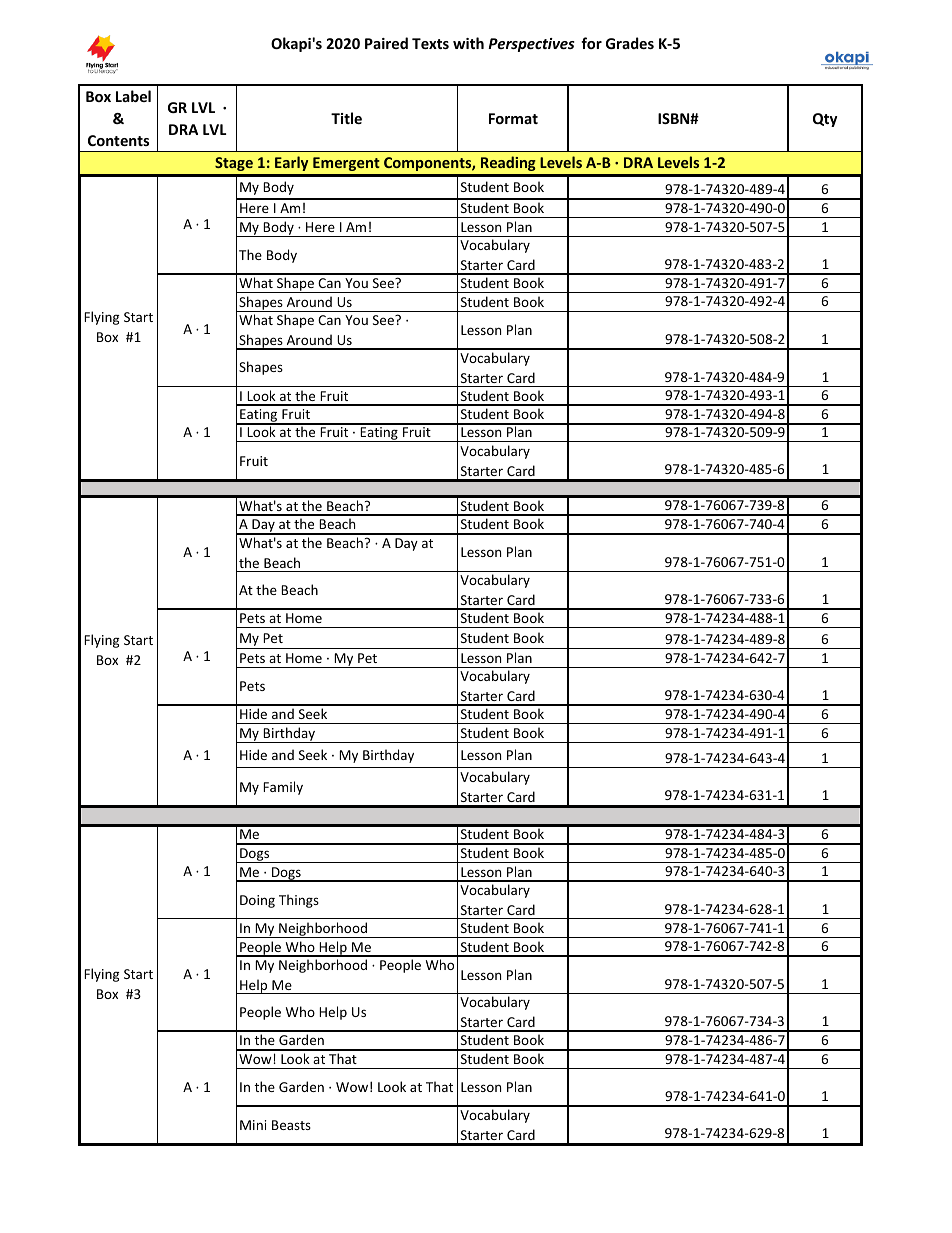 This document has width=952, height=1233. I want to click on Doing, so click(257, 901).
